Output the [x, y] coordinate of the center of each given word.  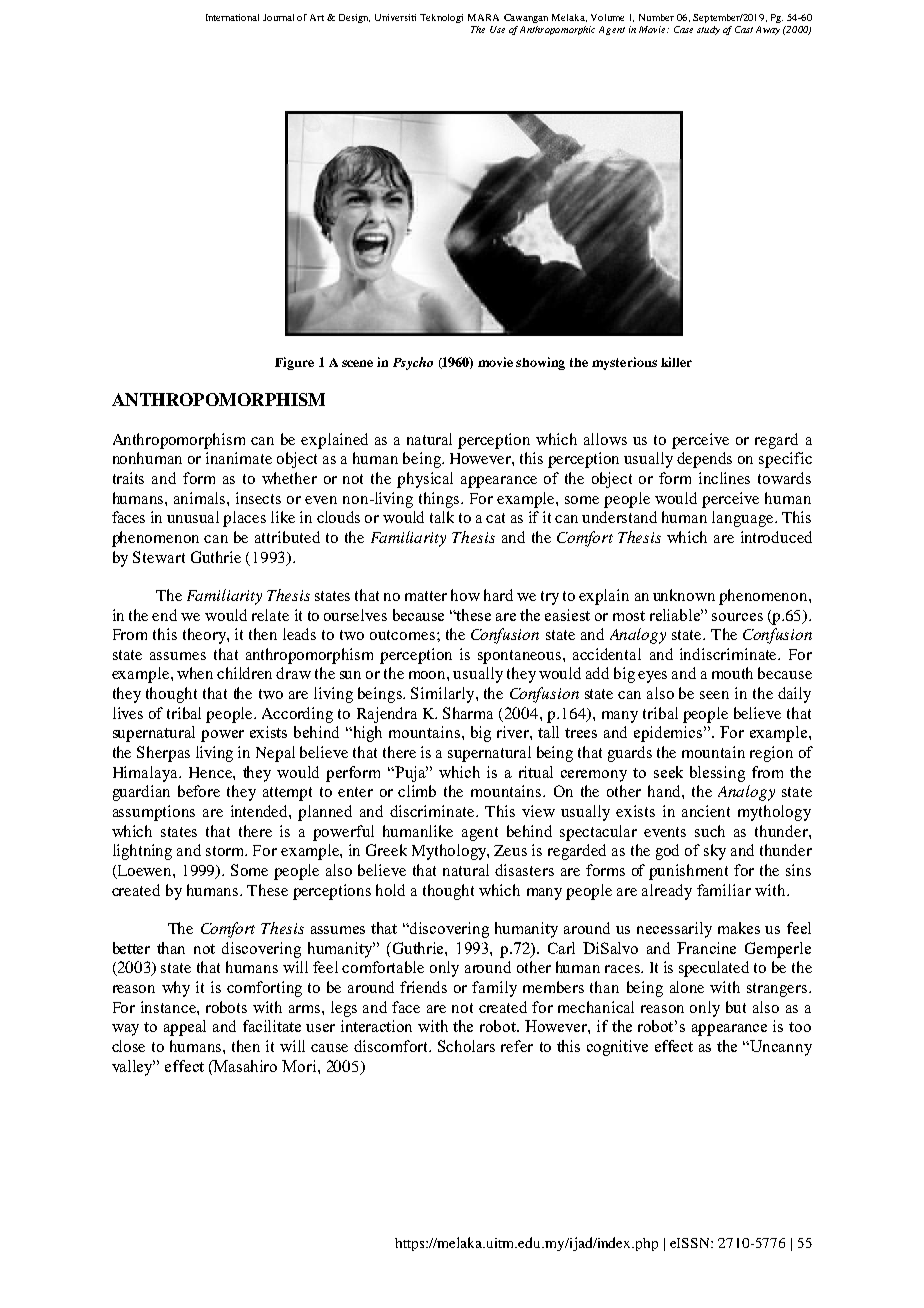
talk [442, 517]
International [232, 17]
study [708, 30]
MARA [483, 17]
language [744, 519]
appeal [185, 1028]
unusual [193, 517]
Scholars [466, 1046]
